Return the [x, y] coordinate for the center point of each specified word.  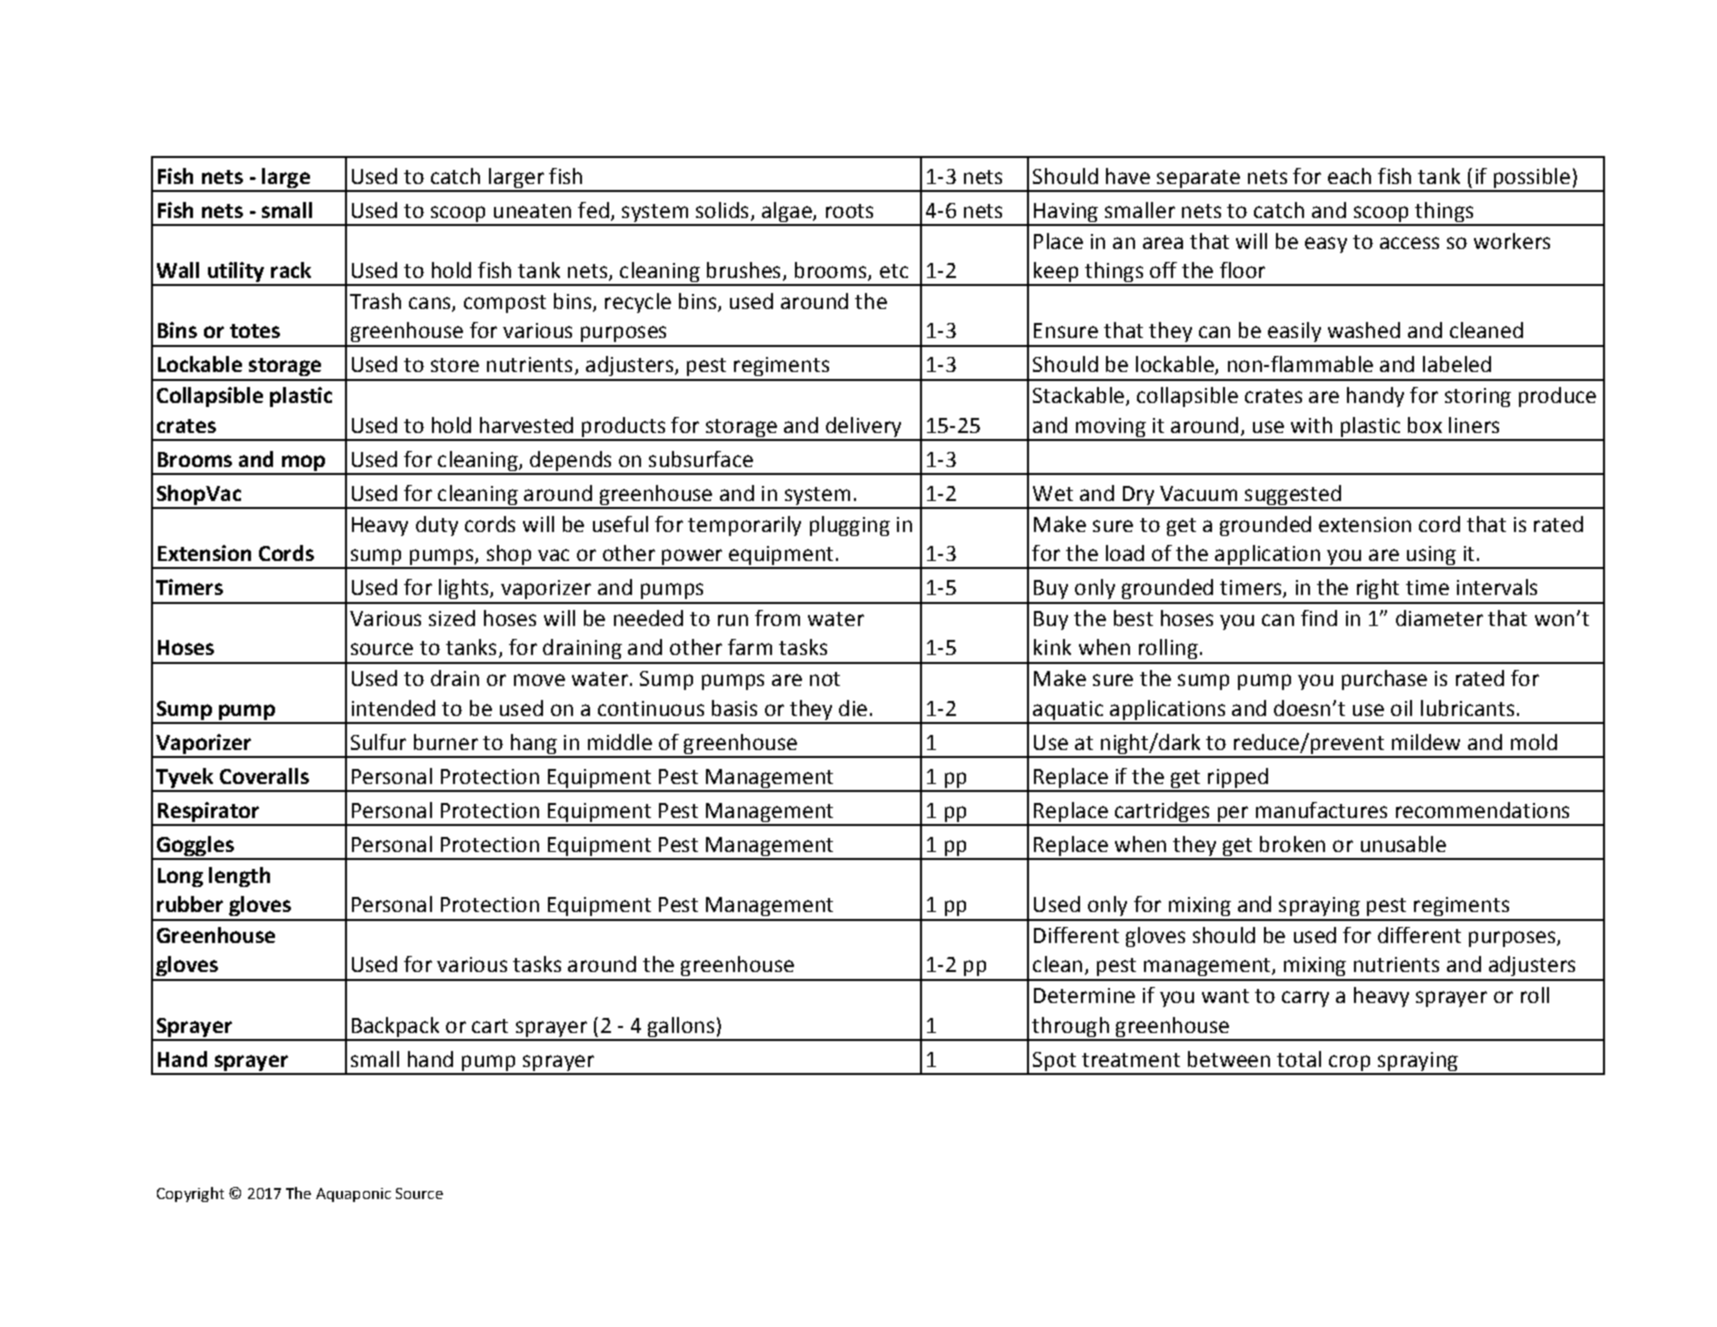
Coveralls [264, 776]
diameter [1439, 618]
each [1349, 176]
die [853, 708]
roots [849, 211]
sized [452, 618]
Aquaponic [353, 1195]
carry [1305, 999]
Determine [1084, 995]
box [1425, 425]
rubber [190, 904]
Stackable [1078, 395]
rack [291, 270]
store [455, 365]
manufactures [1321, 810]
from [777, 618]
